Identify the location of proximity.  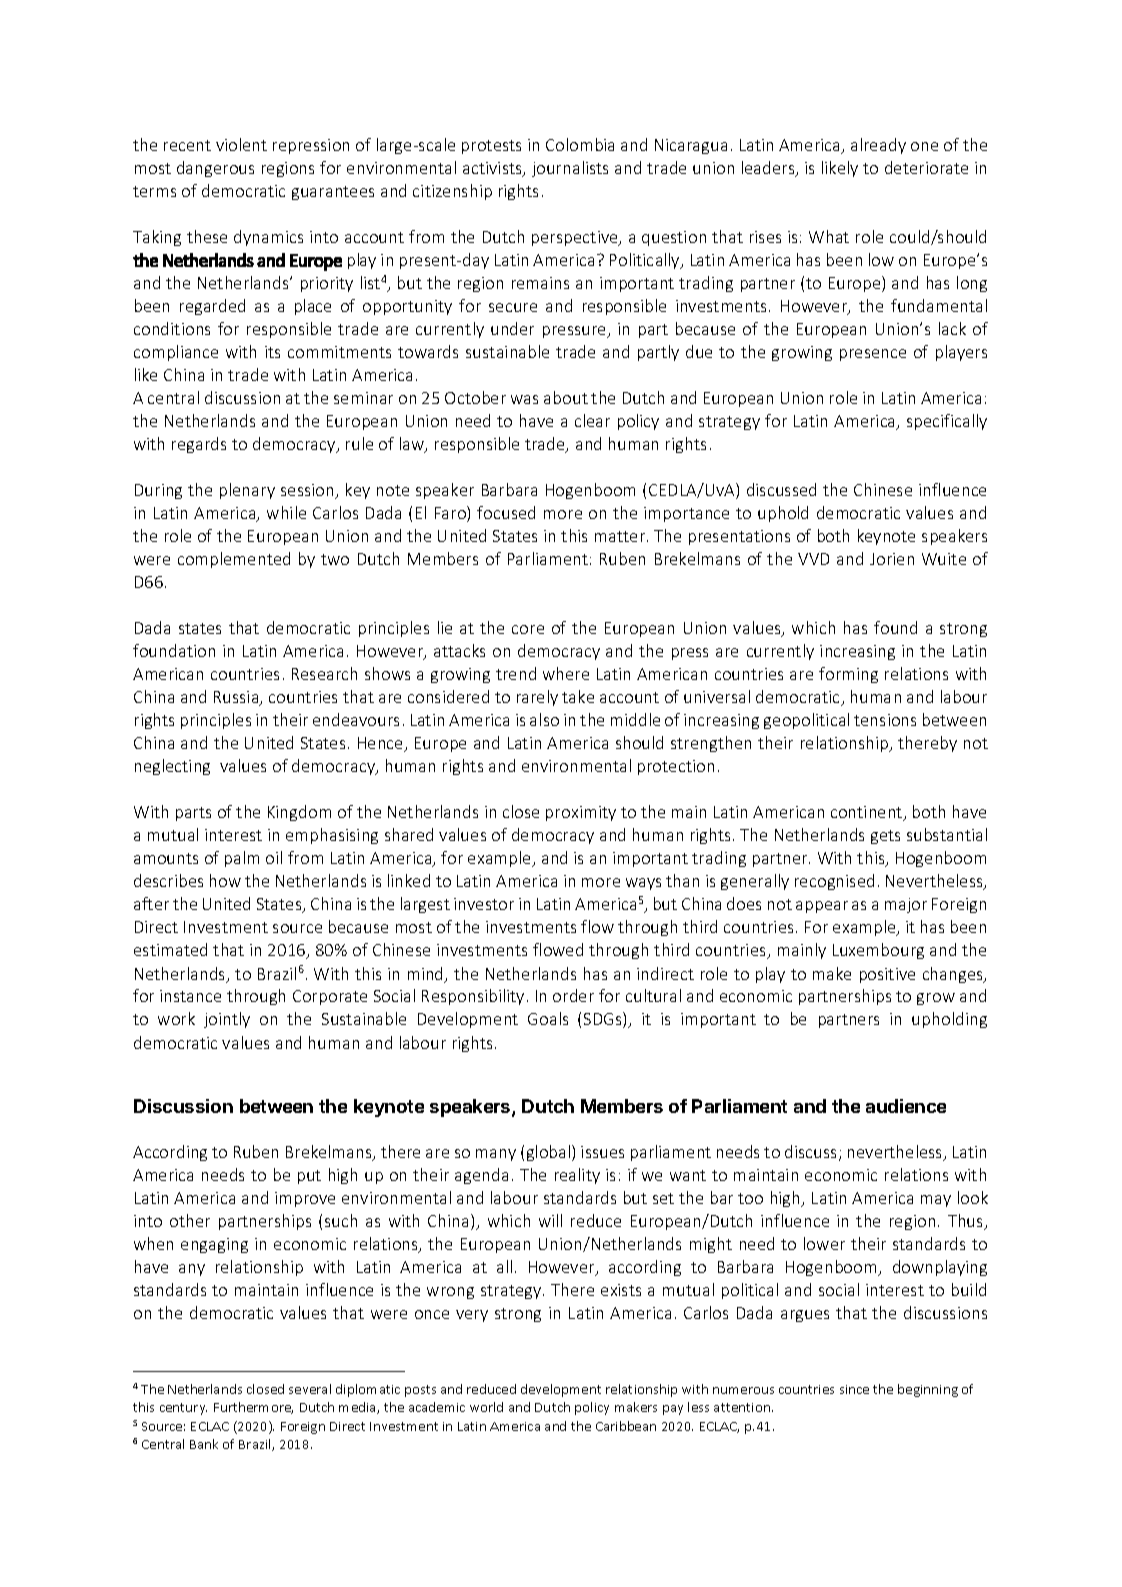
(581, 813).
